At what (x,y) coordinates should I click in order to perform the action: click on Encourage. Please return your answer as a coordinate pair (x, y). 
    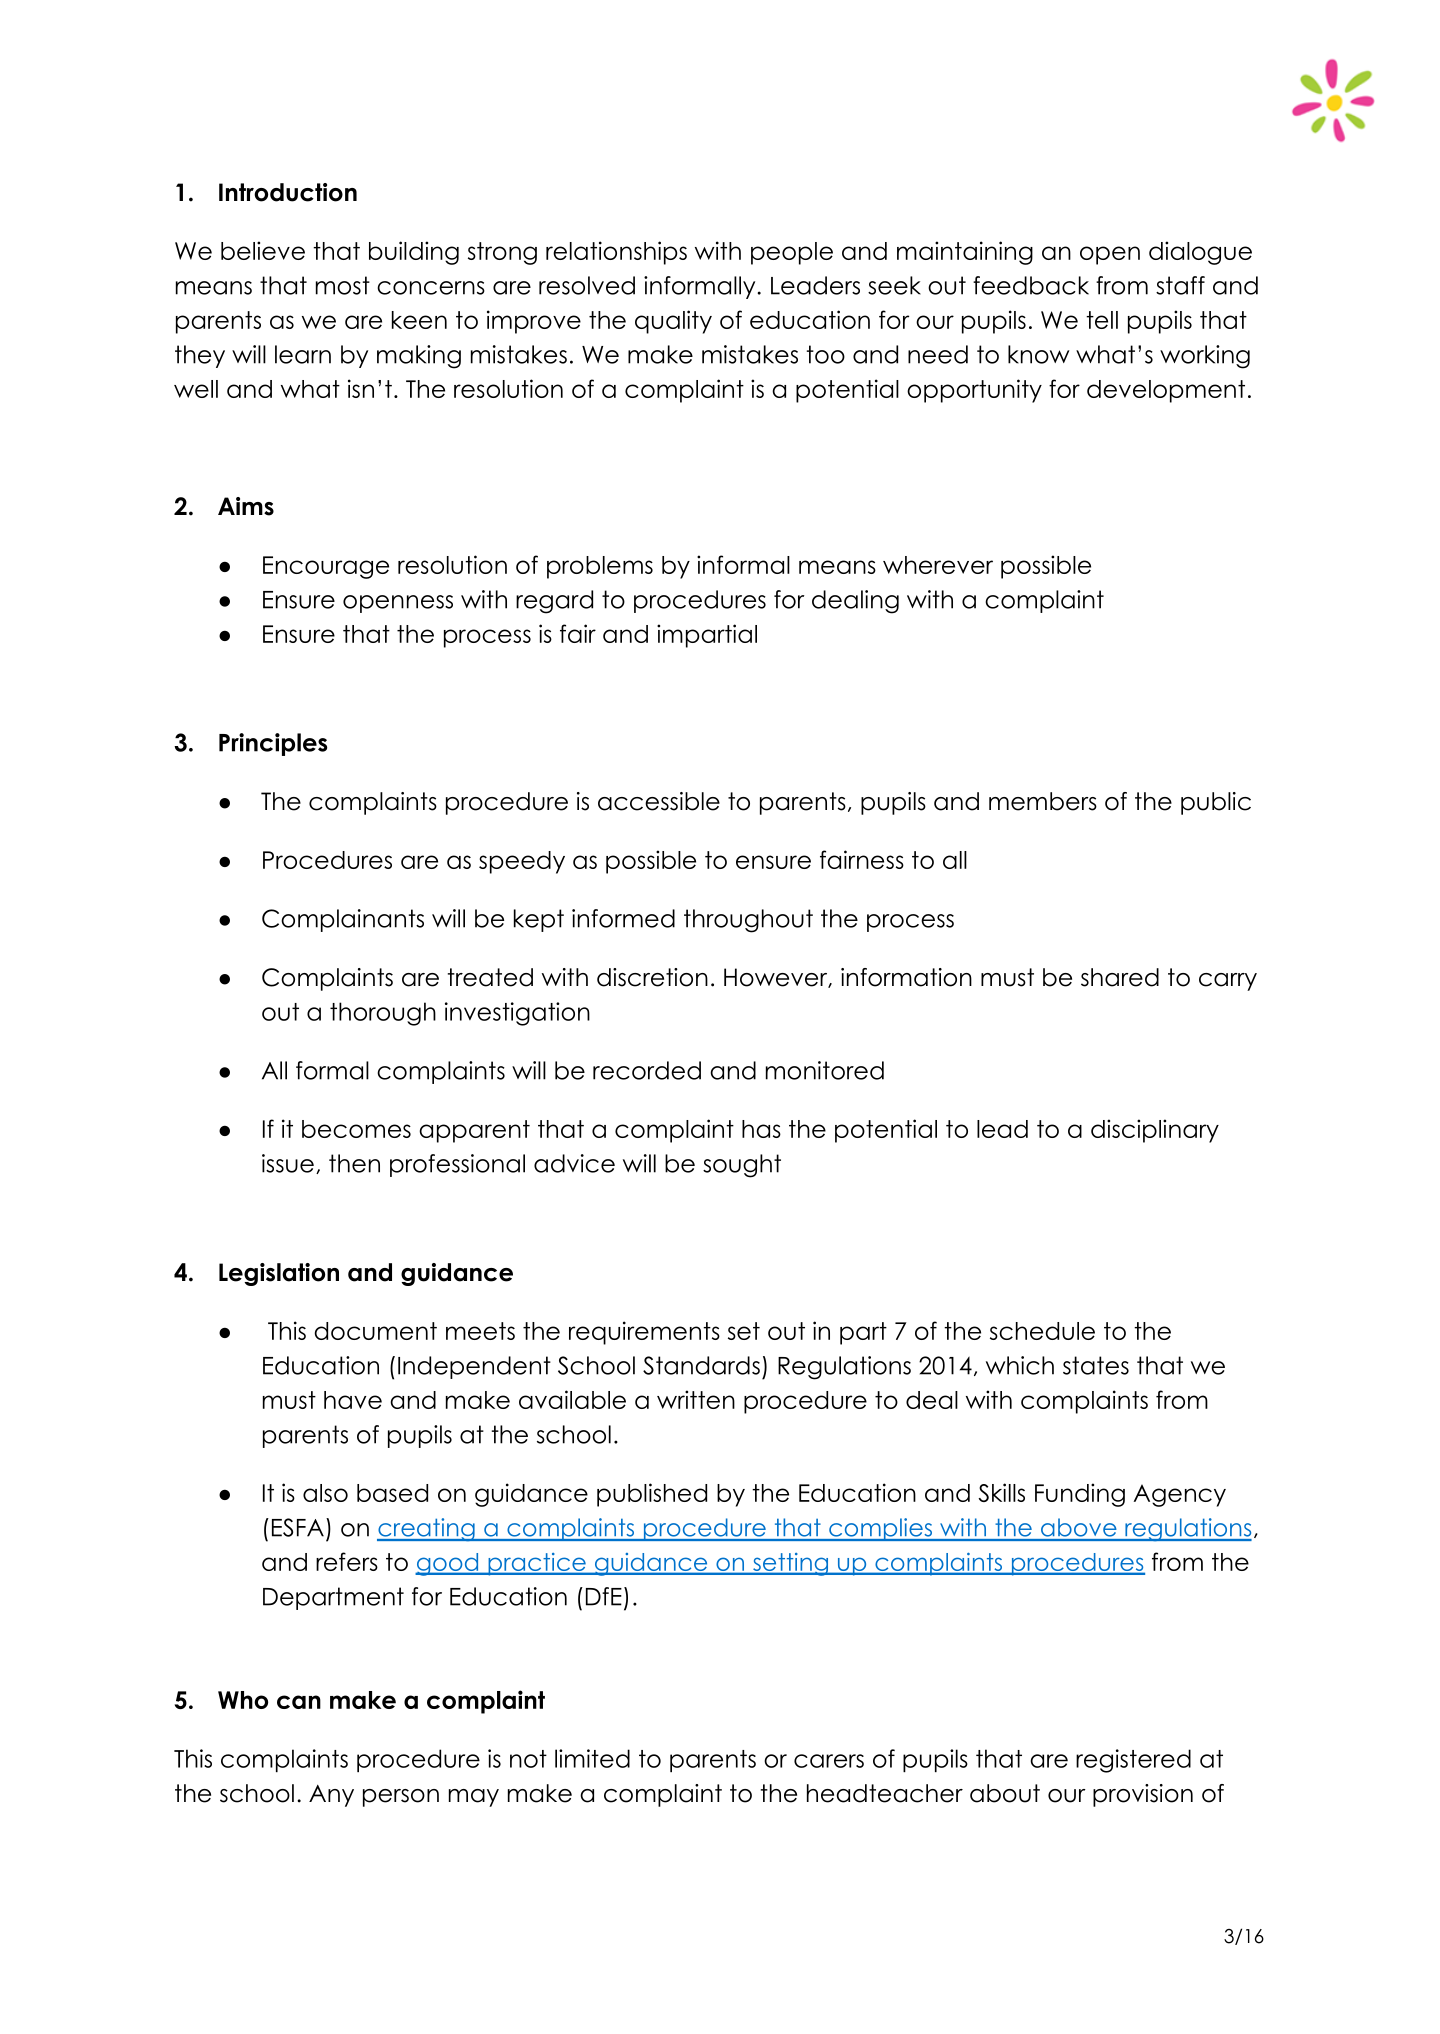
    Looking at the image, I should click on (326, 567).
